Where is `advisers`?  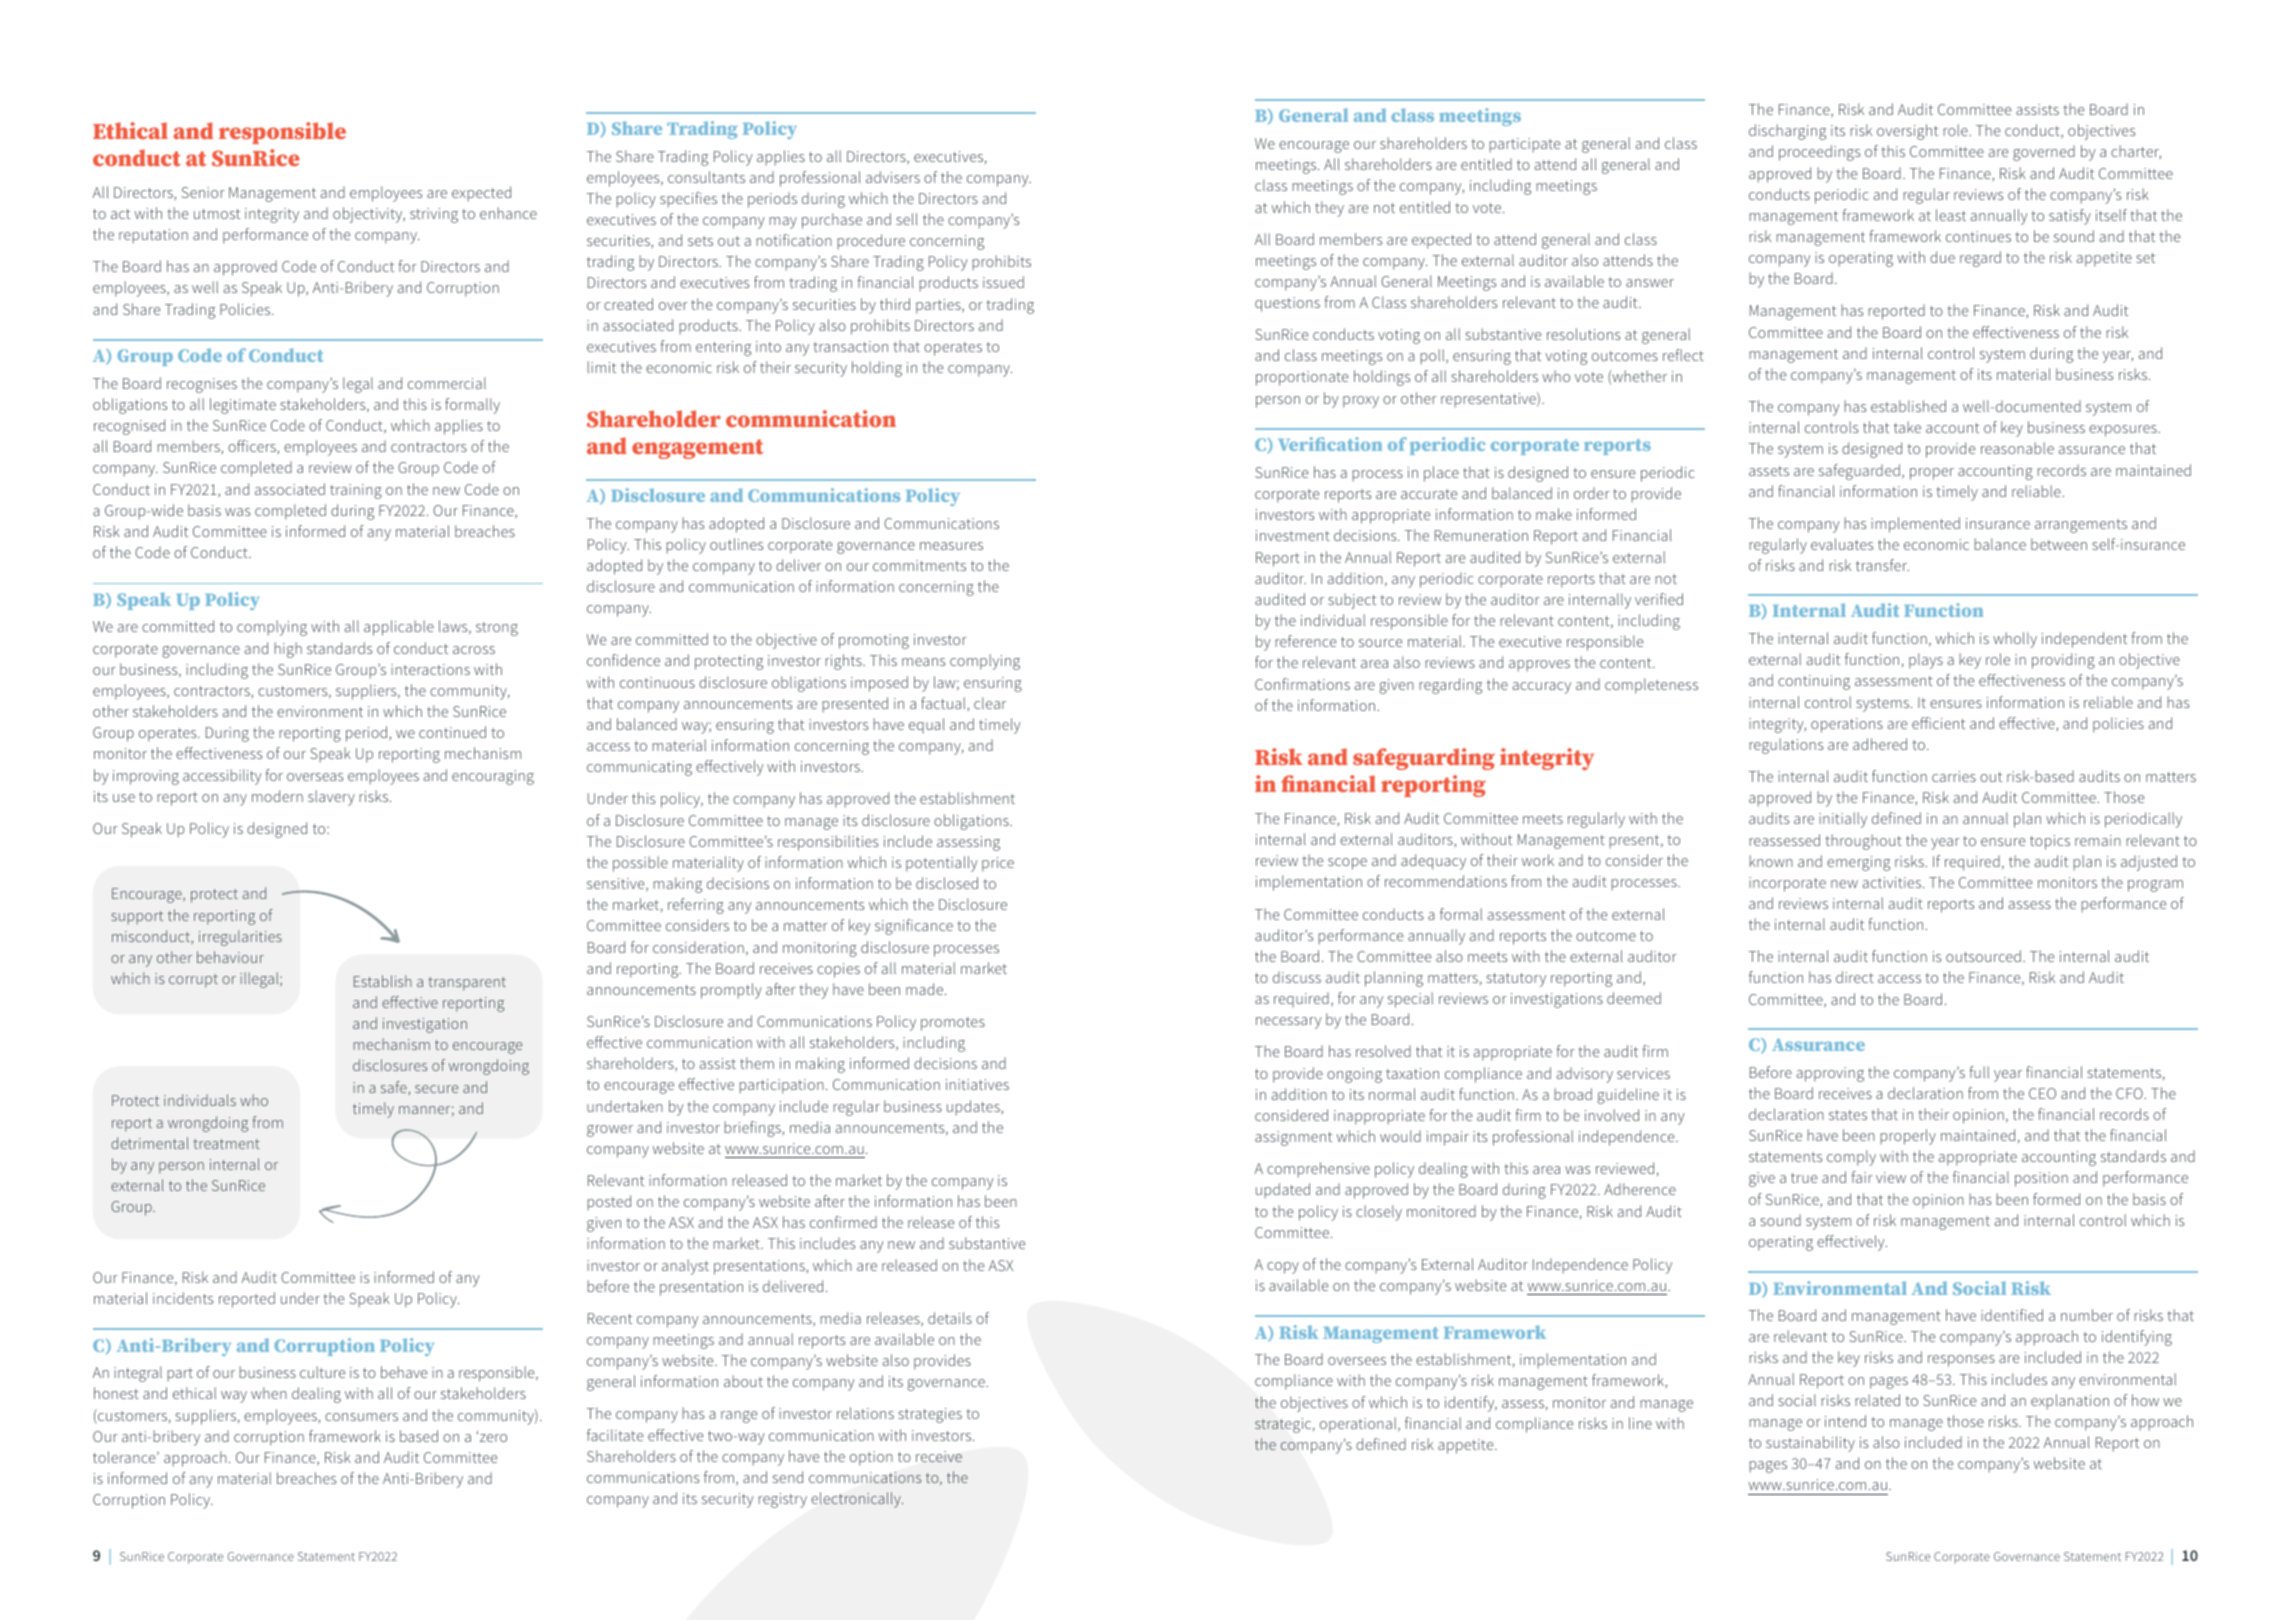
advisers is located at coordinates (893, 177).
